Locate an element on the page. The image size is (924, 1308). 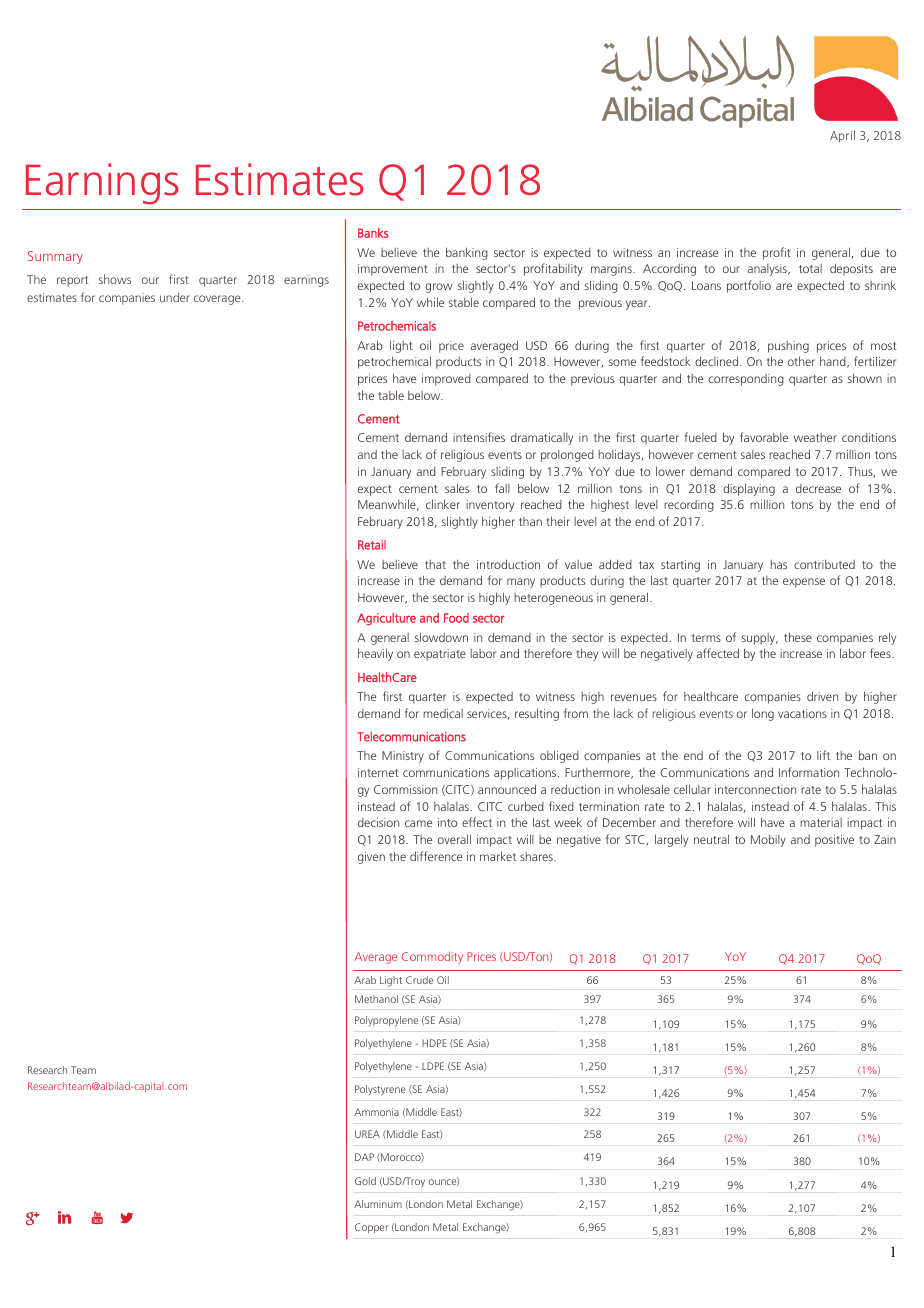
given is located at coordinates (371, 858).
